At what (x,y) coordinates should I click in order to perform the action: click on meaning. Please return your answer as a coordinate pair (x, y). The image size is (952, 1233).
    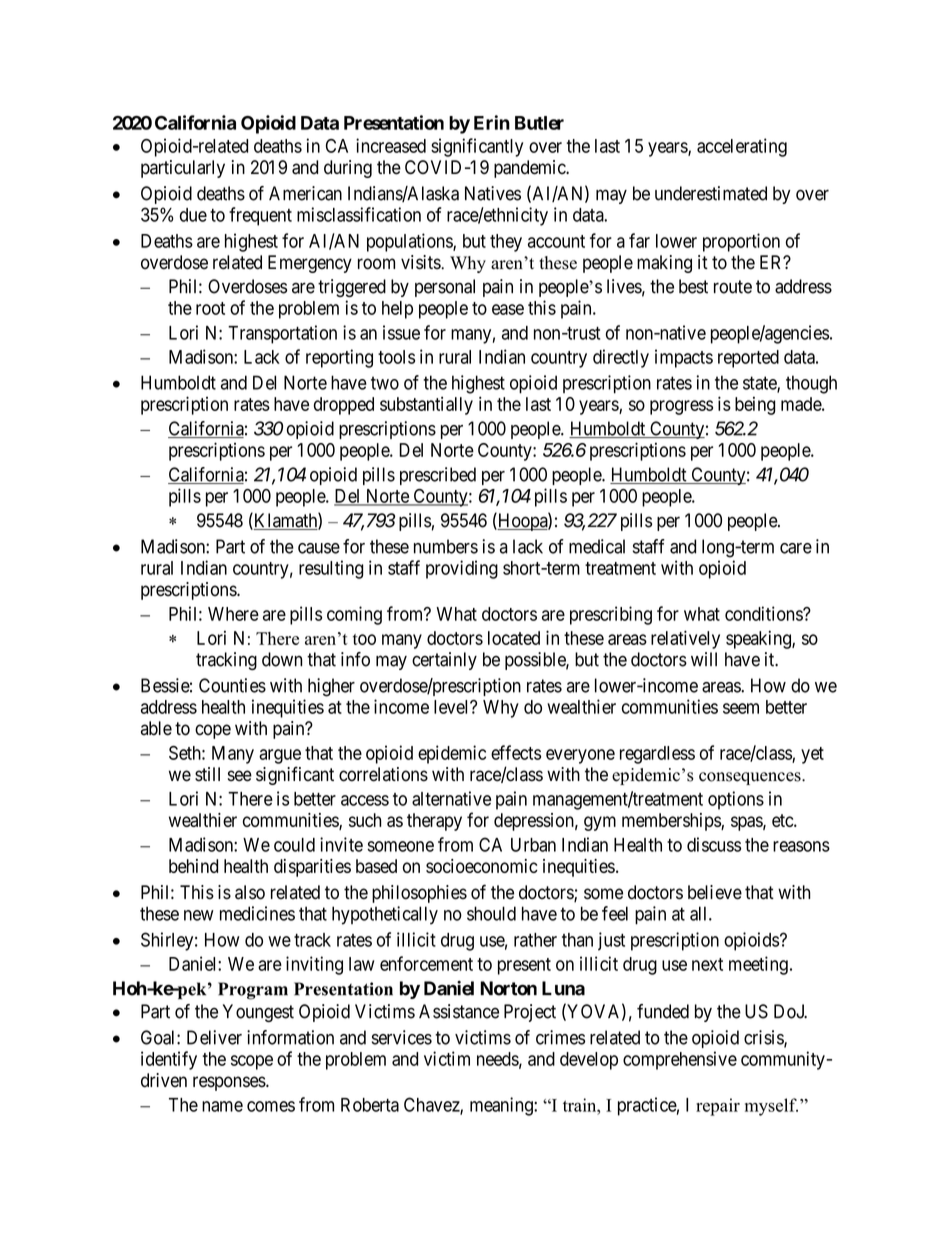
    Looking at the image, I should click on (502, 1106).
